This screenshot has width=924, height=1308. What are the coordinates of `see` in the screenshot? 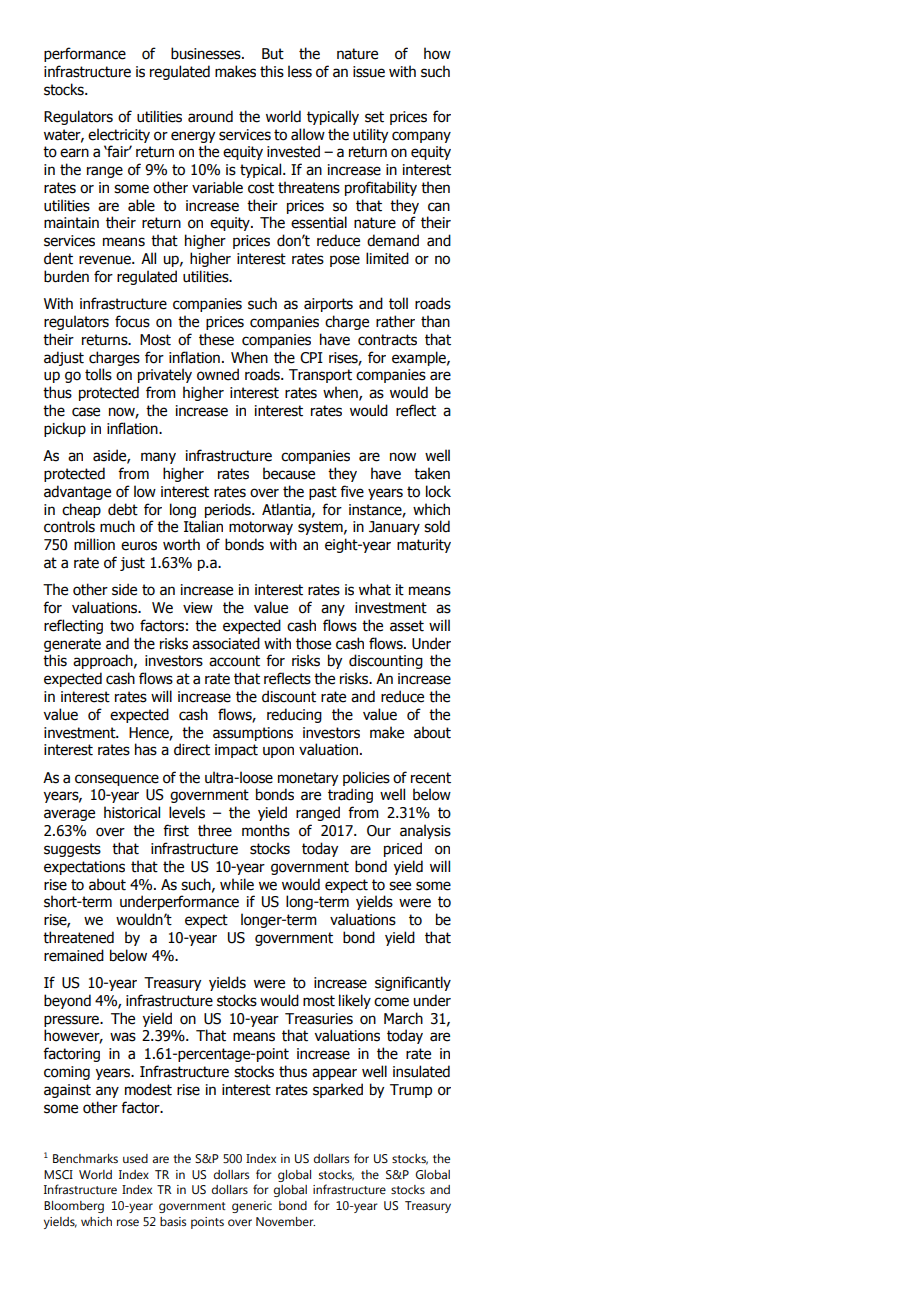 It's located at (400, 886).
